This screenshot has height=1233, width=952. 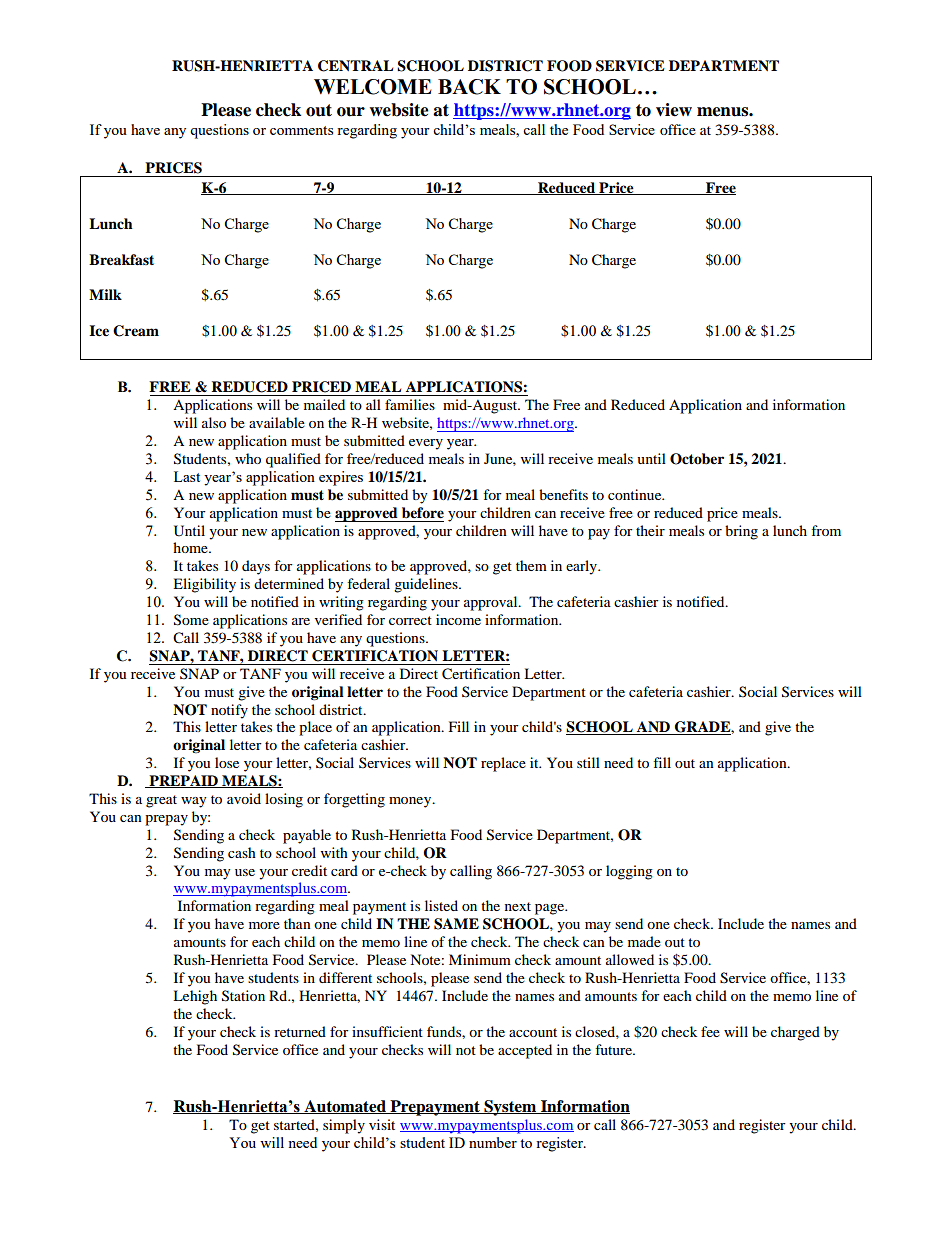 What do you see at coordinates (195, 997) in the screenshot?
I see `Lehigh` at bounding box center [195, 997].
